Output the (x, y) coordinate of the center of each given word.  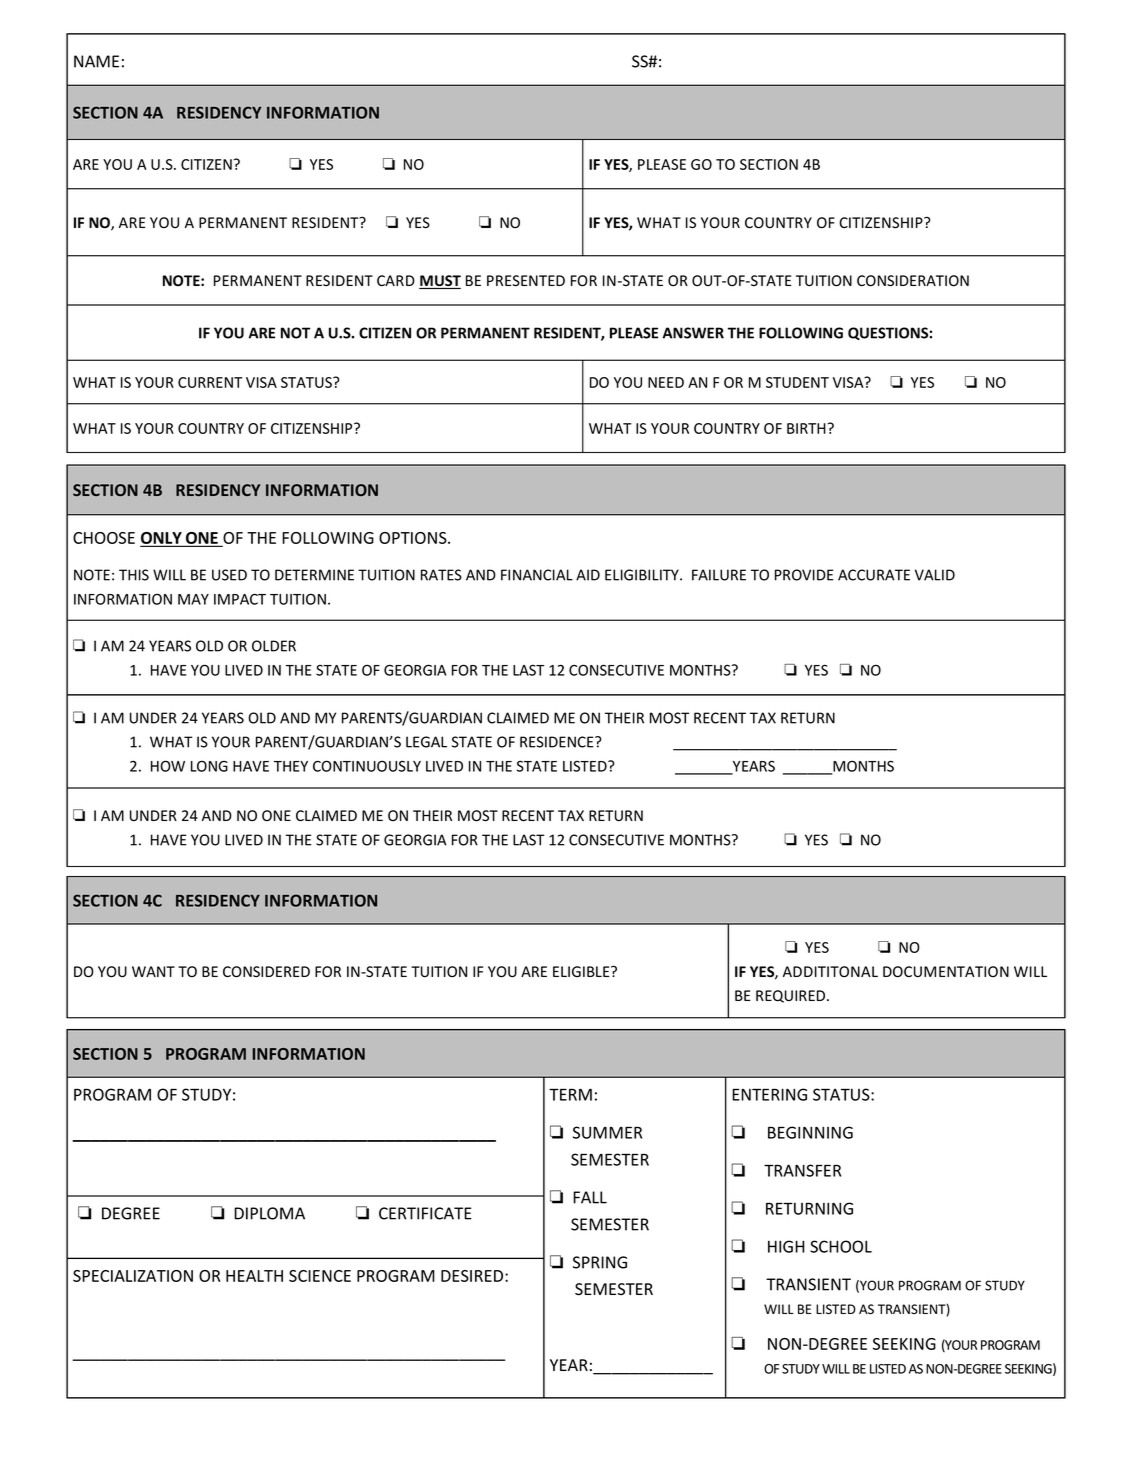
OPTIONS (414, 538)
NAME (96, 61)
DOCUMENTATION (946, 972)
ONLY (162, 539)
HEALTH (254, 1276)
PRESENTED (526, 281)
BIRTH (806, 428)
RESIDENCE (558, 742)
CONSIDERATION (913, 281)
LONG (209, 766)
